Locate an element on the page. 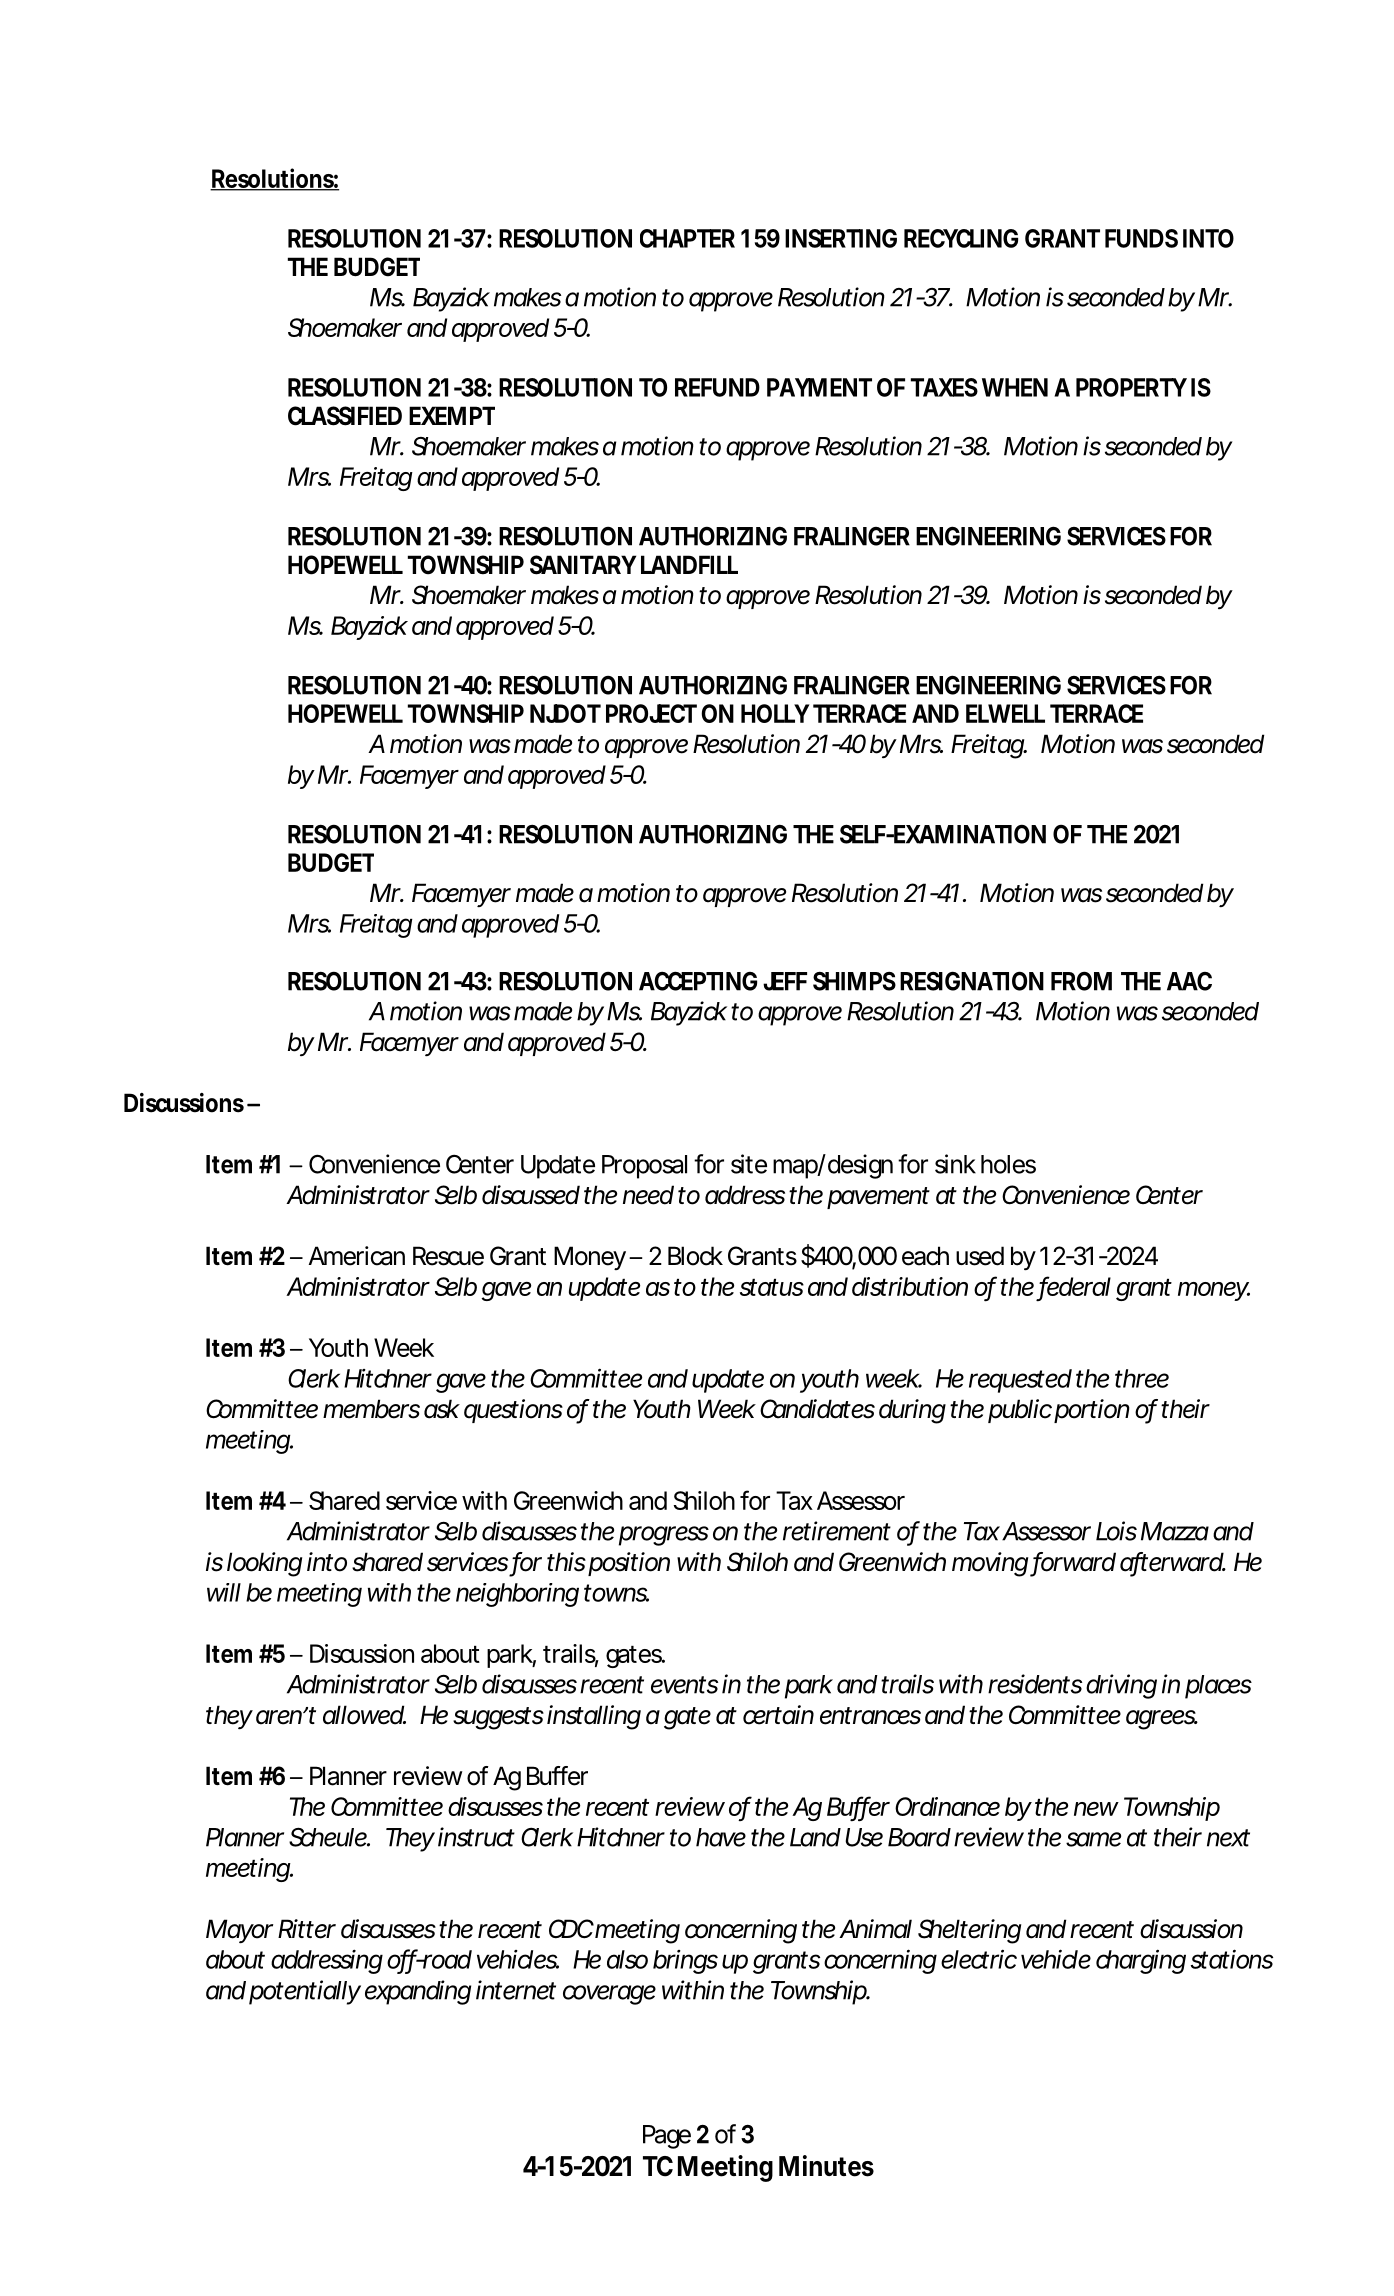 The image size is (1394, 2296). Candidates is located at coordinates (817, 1409).
